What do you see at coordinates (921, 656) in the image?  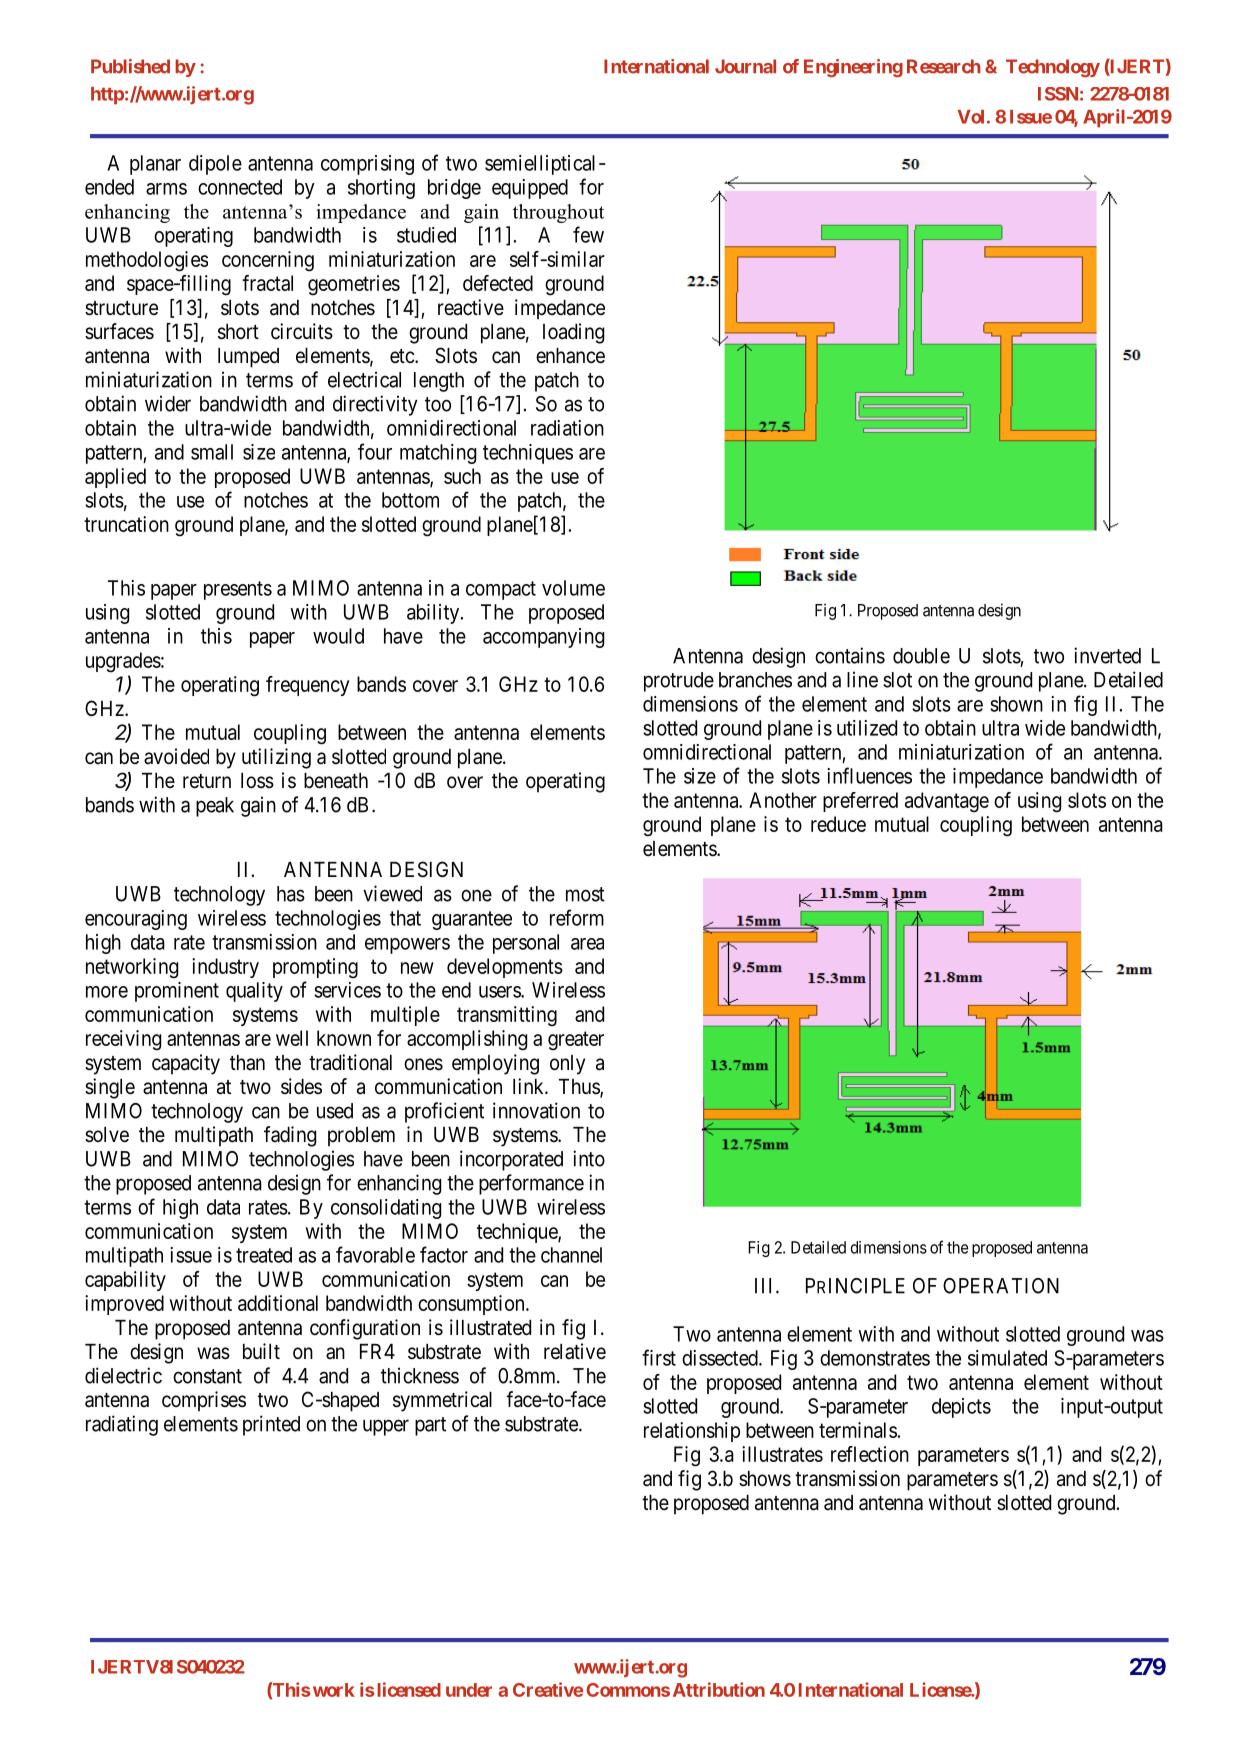 I see `double` at bounding box center [921, 656].
